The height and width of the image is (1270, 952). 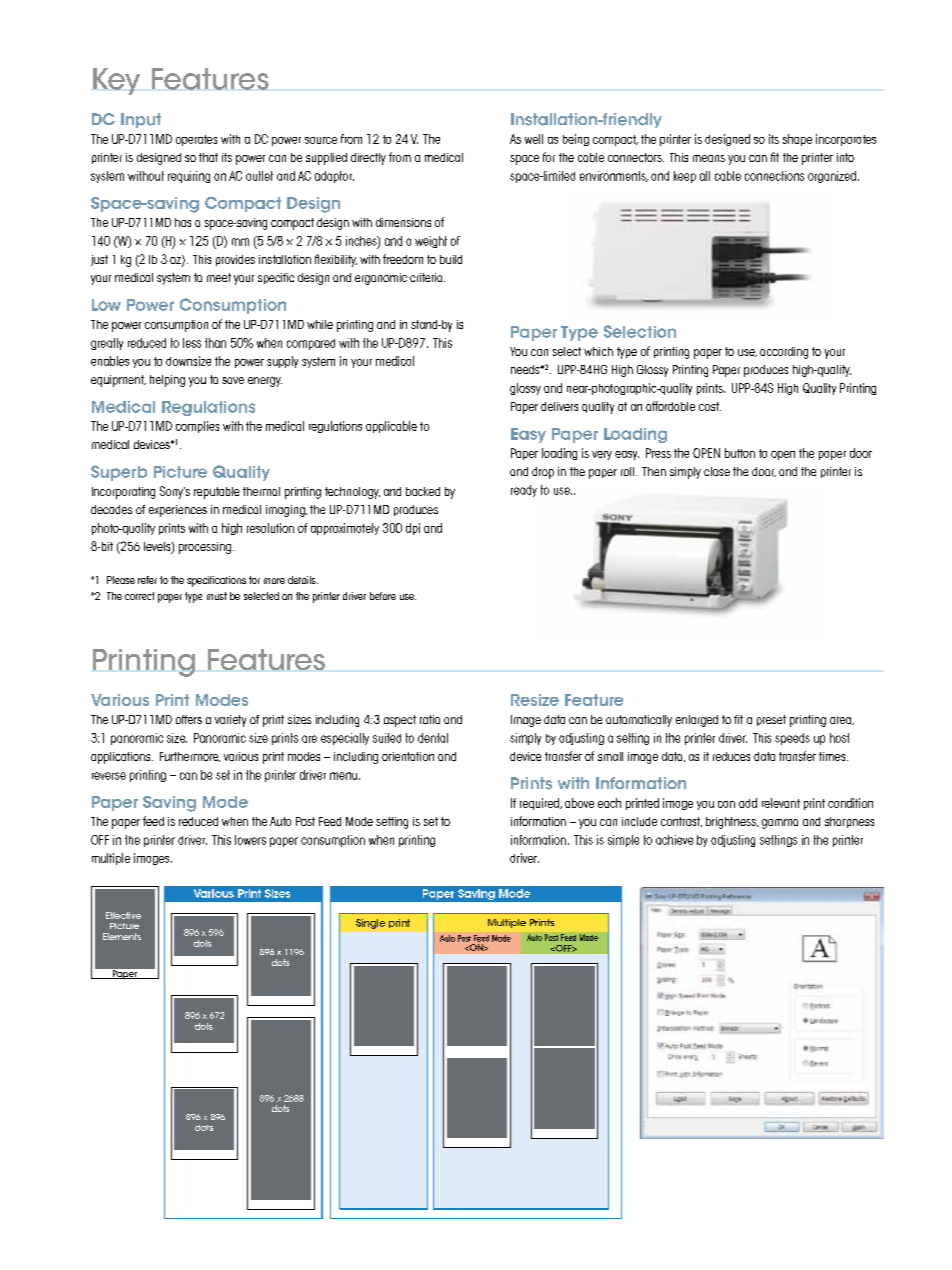 I want to click on well, so click(x=534, y=139).
